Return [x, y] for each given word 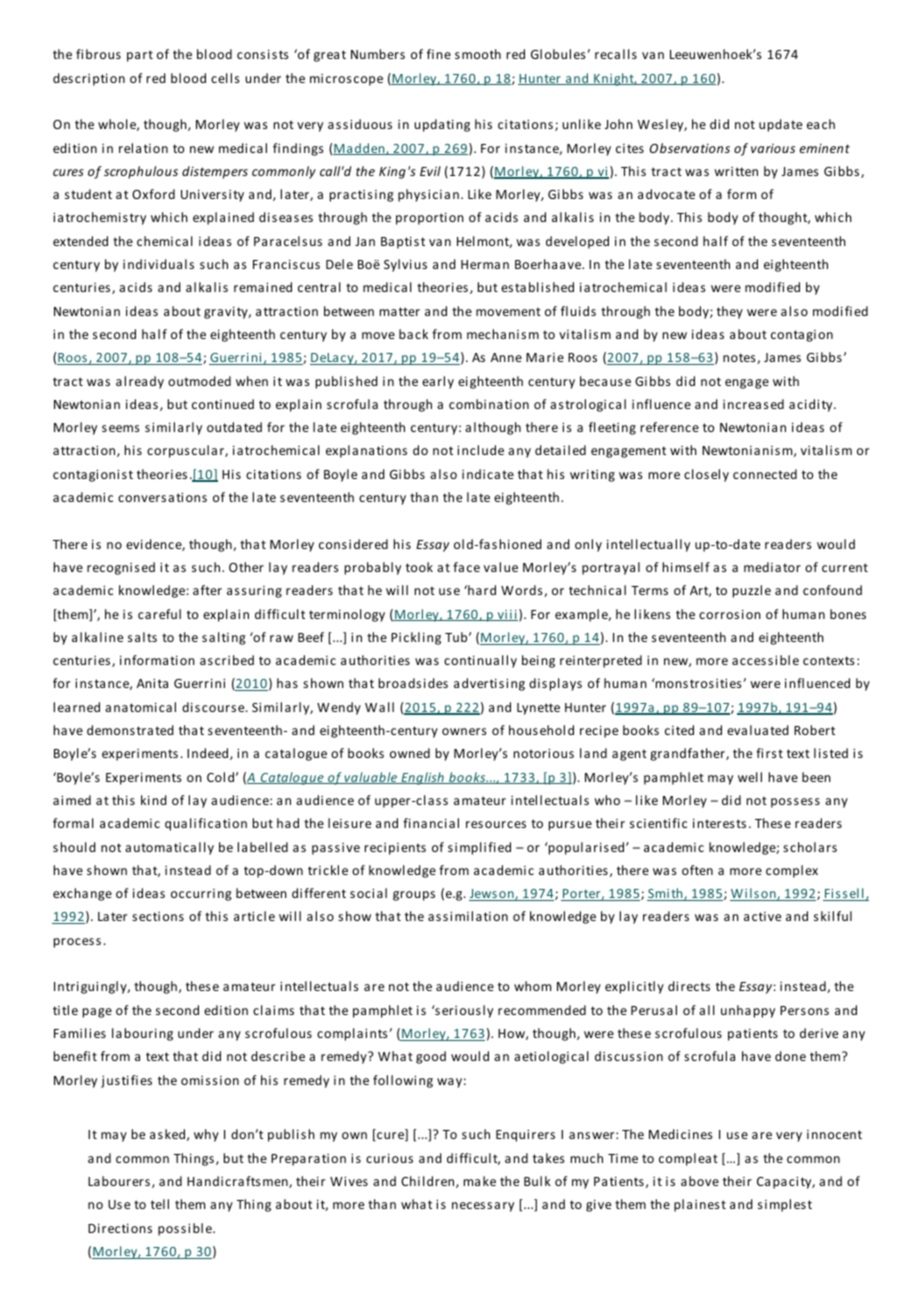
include [480, 450]
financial [431, 823]
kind [154, 800]
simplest [785, 1205]
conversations [162, 497]
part [140, 56]
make [480, 1181]
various [773, 148]
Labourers [119, 1181]
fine [439, 54]
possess [795, 803]
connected [765, 474]
